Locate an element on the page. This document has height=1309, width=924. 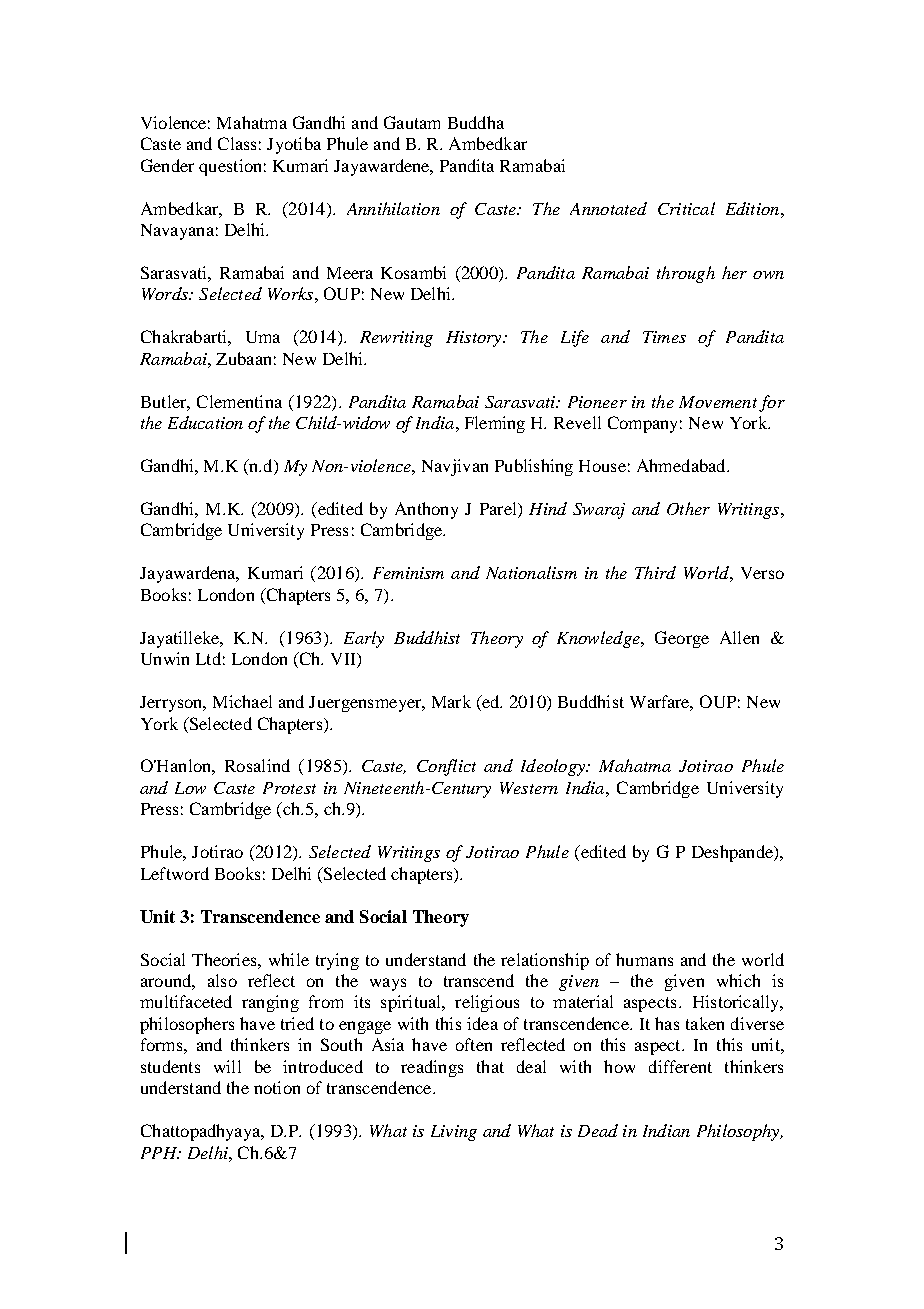
Buddha is located at coordinates (476, 122).
